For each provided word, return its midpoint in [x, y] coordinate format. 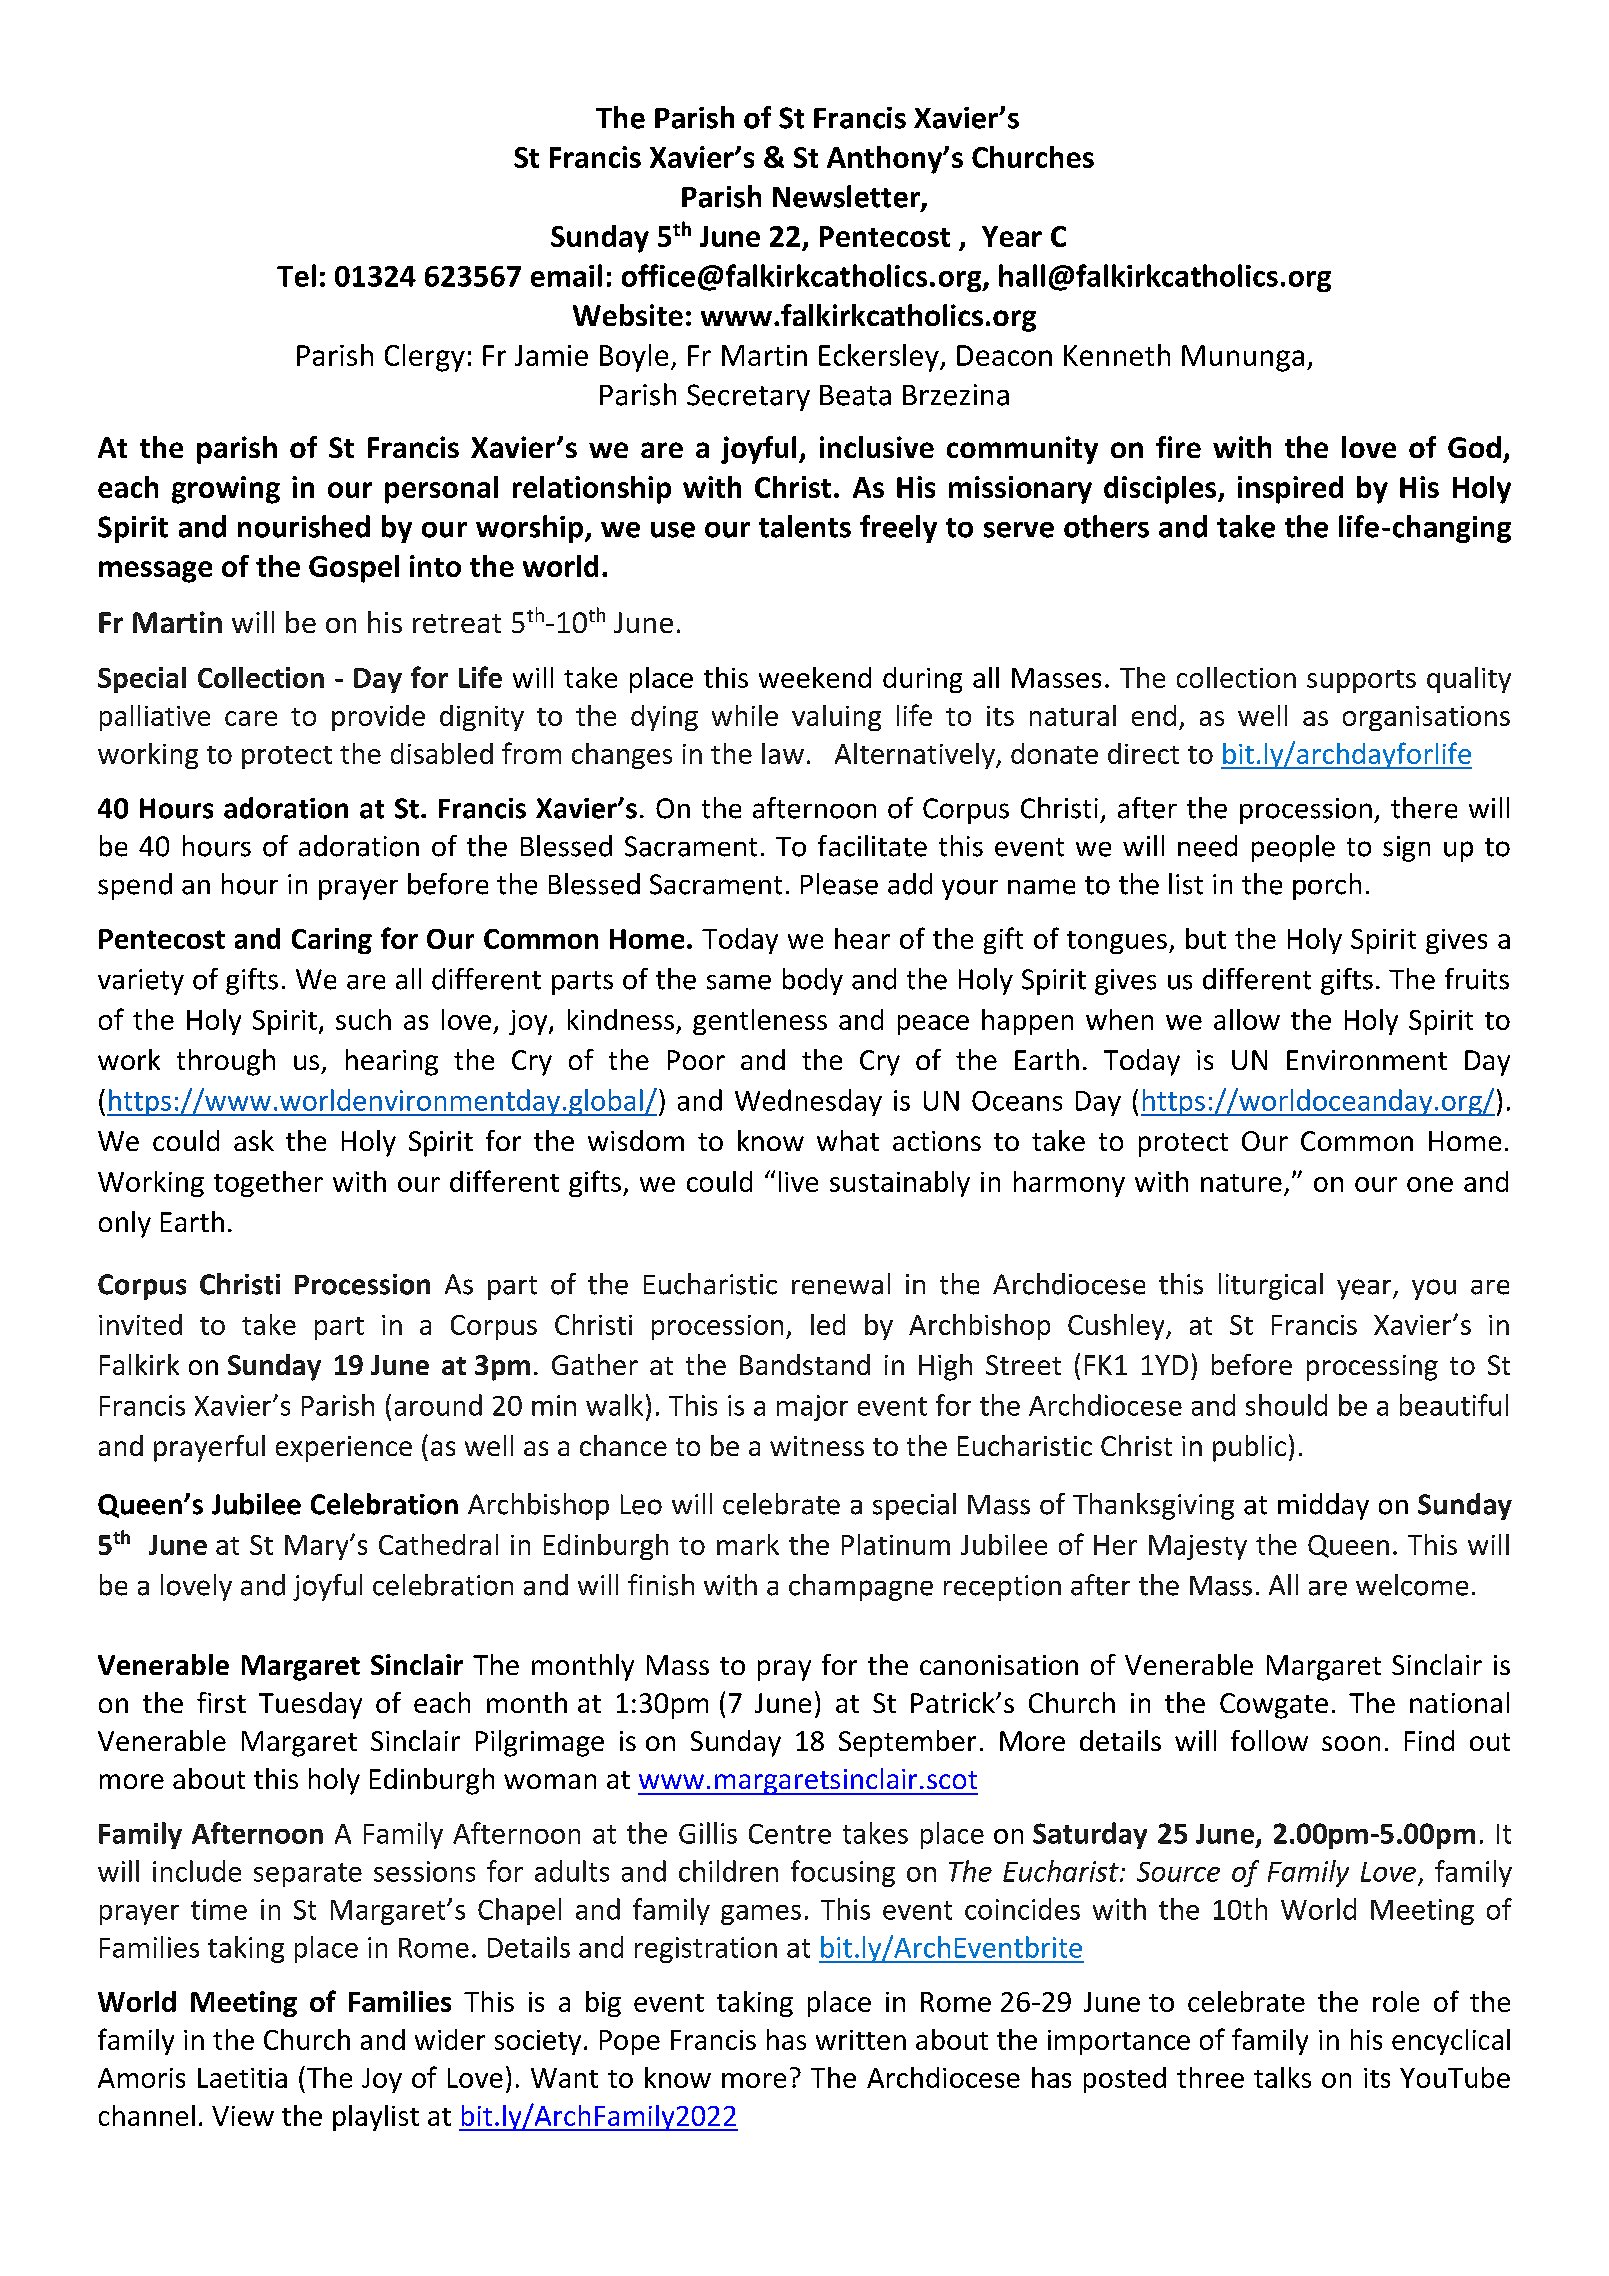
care [251, 718]
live [798, 1181]
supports [1361, 681]
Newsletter [847, 197]
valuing [836, 718]
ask [254, 1140]
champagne [861, 1587]
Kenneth [1117, 355]
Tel [296, 275]
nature [1241, 1183]
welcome [1412, 1585]
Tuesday [310, 1705]
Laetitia [242, 2078]
